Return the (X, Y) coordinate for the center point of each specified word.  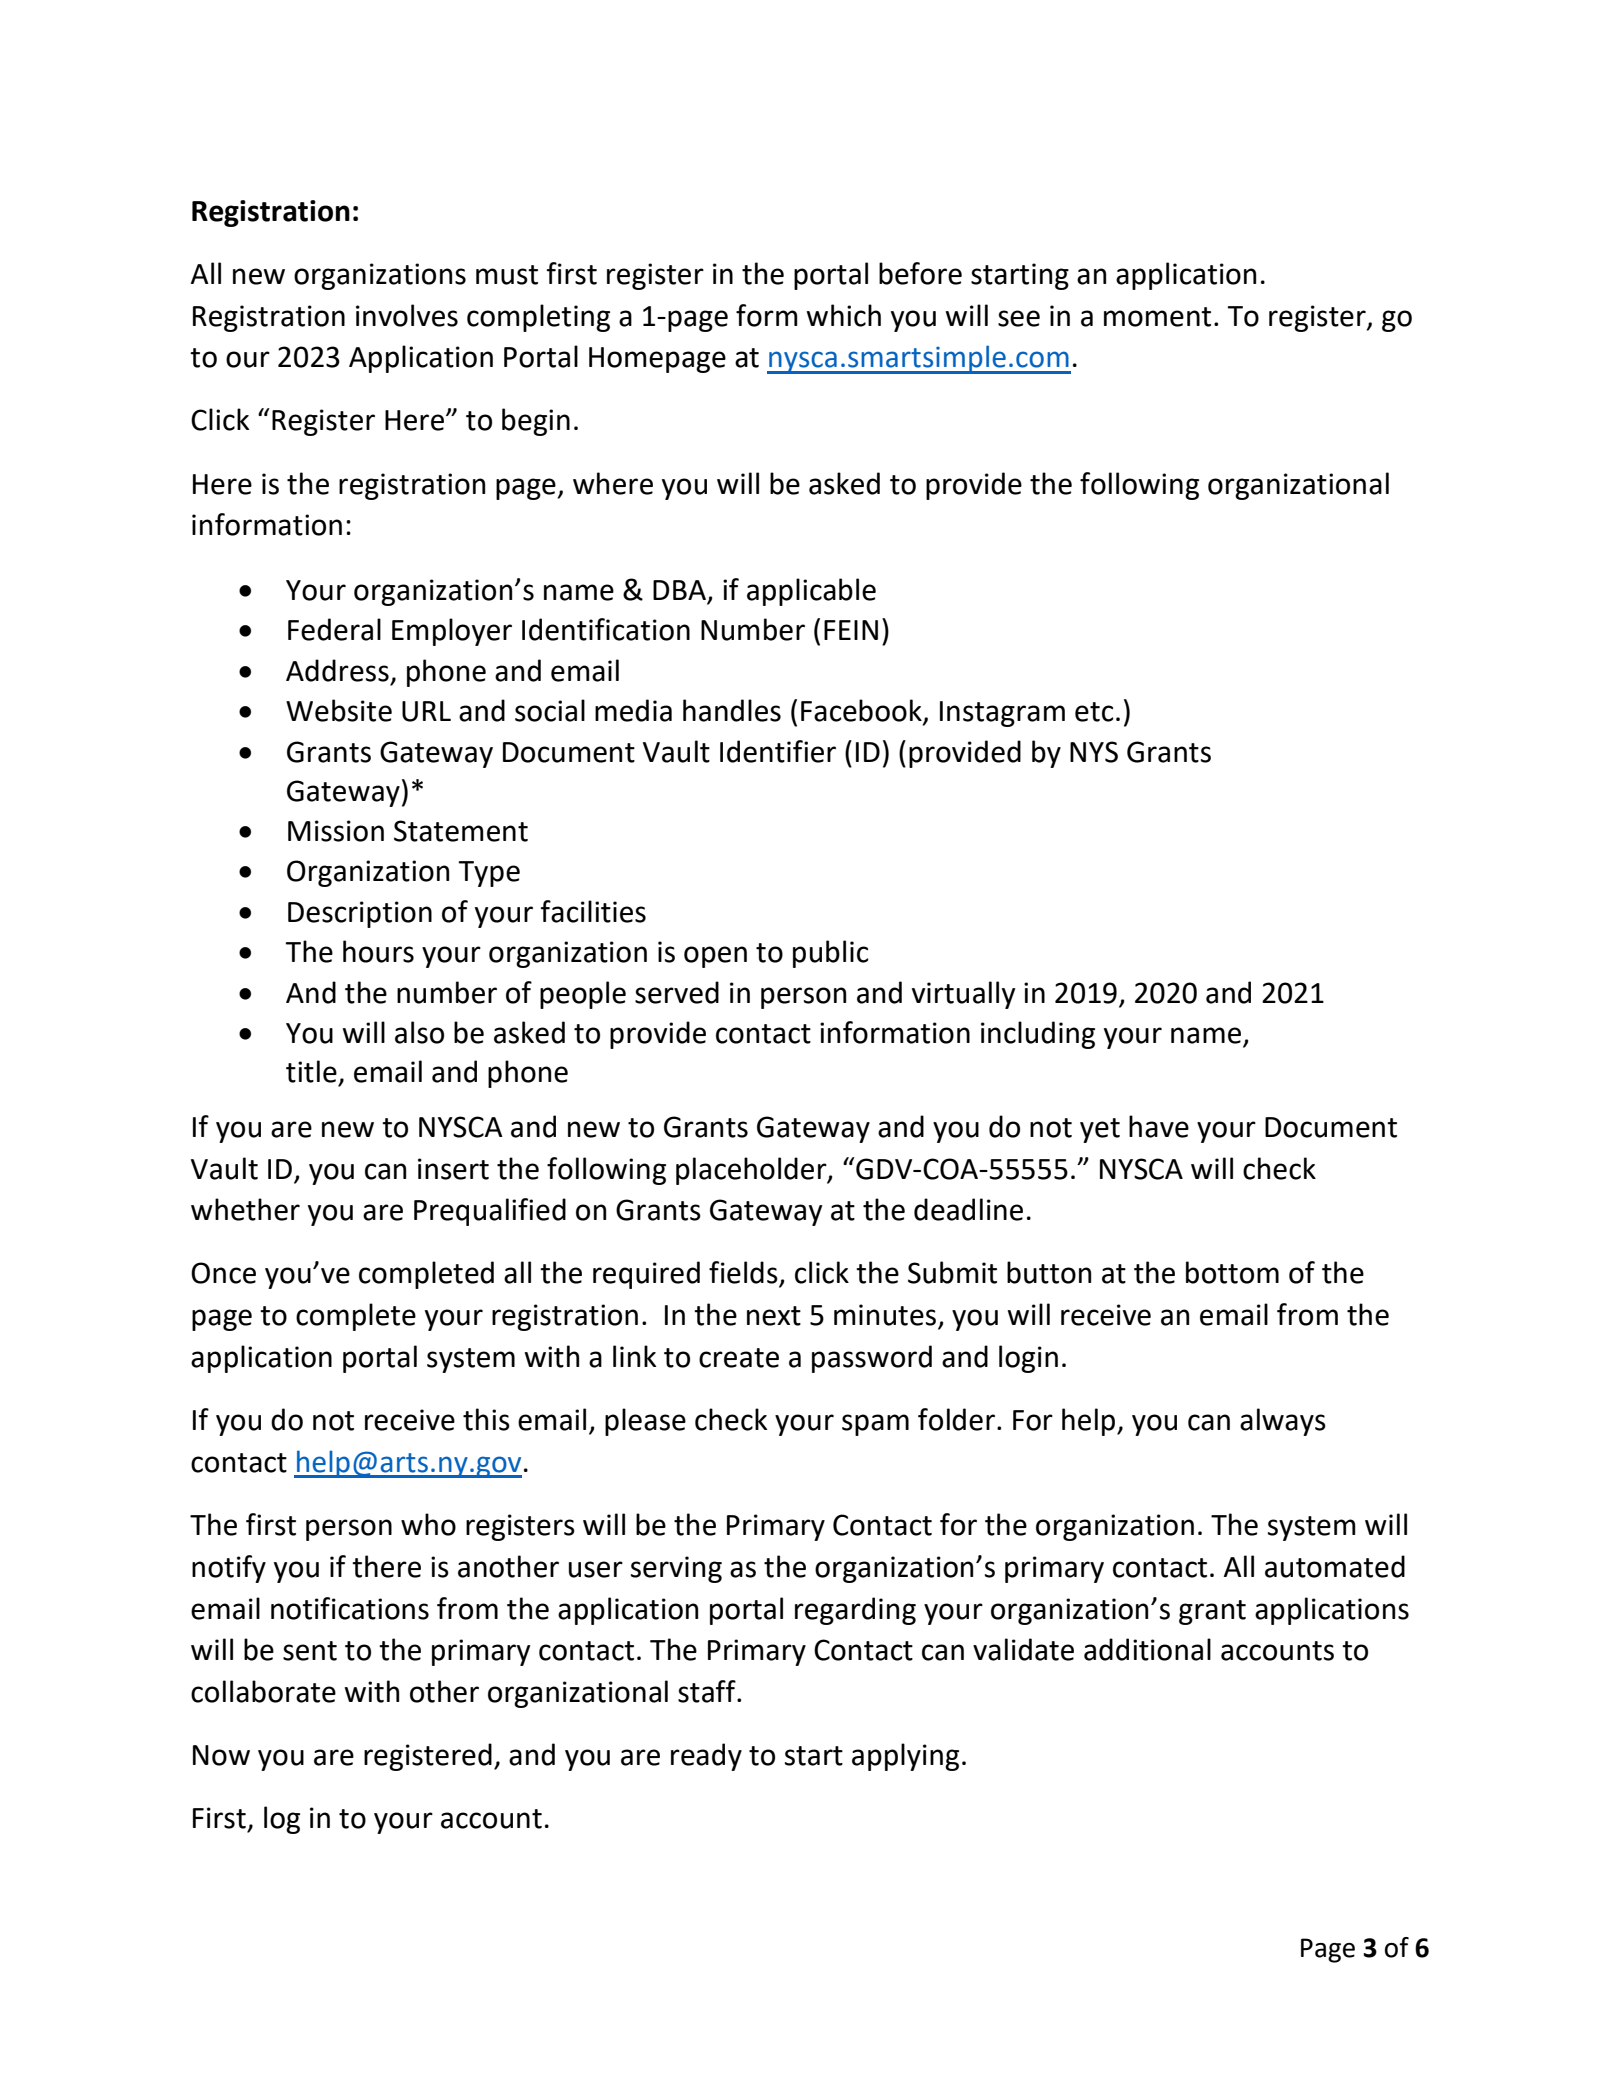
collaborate (263, 1691)
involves (407, 315)
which (844, 315)
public (830, 954)
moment (1157, 317)
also (419, 1032)
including (1038, 1035)
